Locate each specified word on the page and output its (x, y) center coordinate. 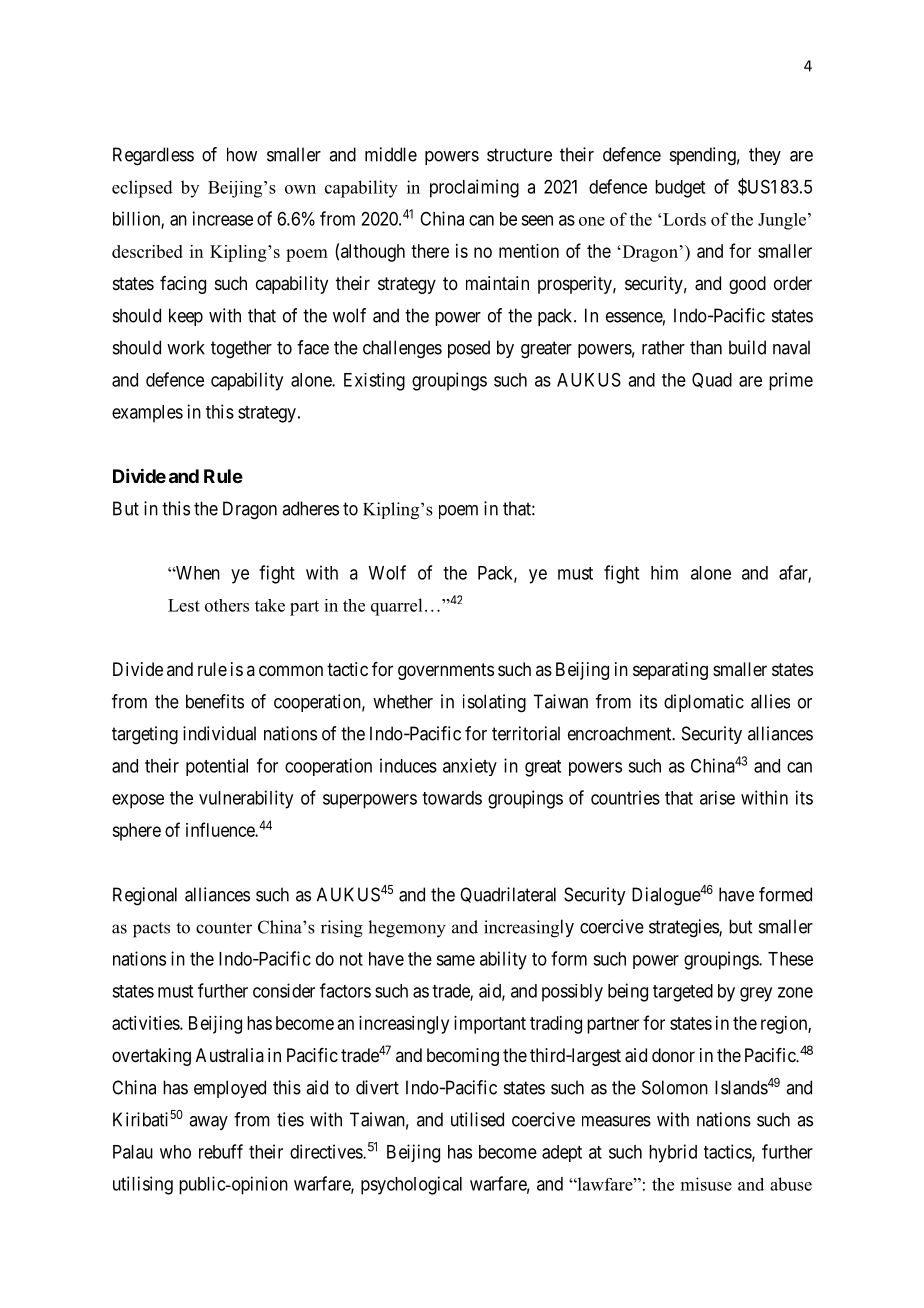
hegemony (407, 929)
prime (791, 381)
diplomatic (704, 703)
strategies (684, 928)
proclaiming (474, 188)
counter (224, 928)
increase (223, 218)
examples (147, 414)
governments (446, 671)
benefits (215, 701)
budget (680, 189)
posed (469, 349)
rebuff (221, 1151)
